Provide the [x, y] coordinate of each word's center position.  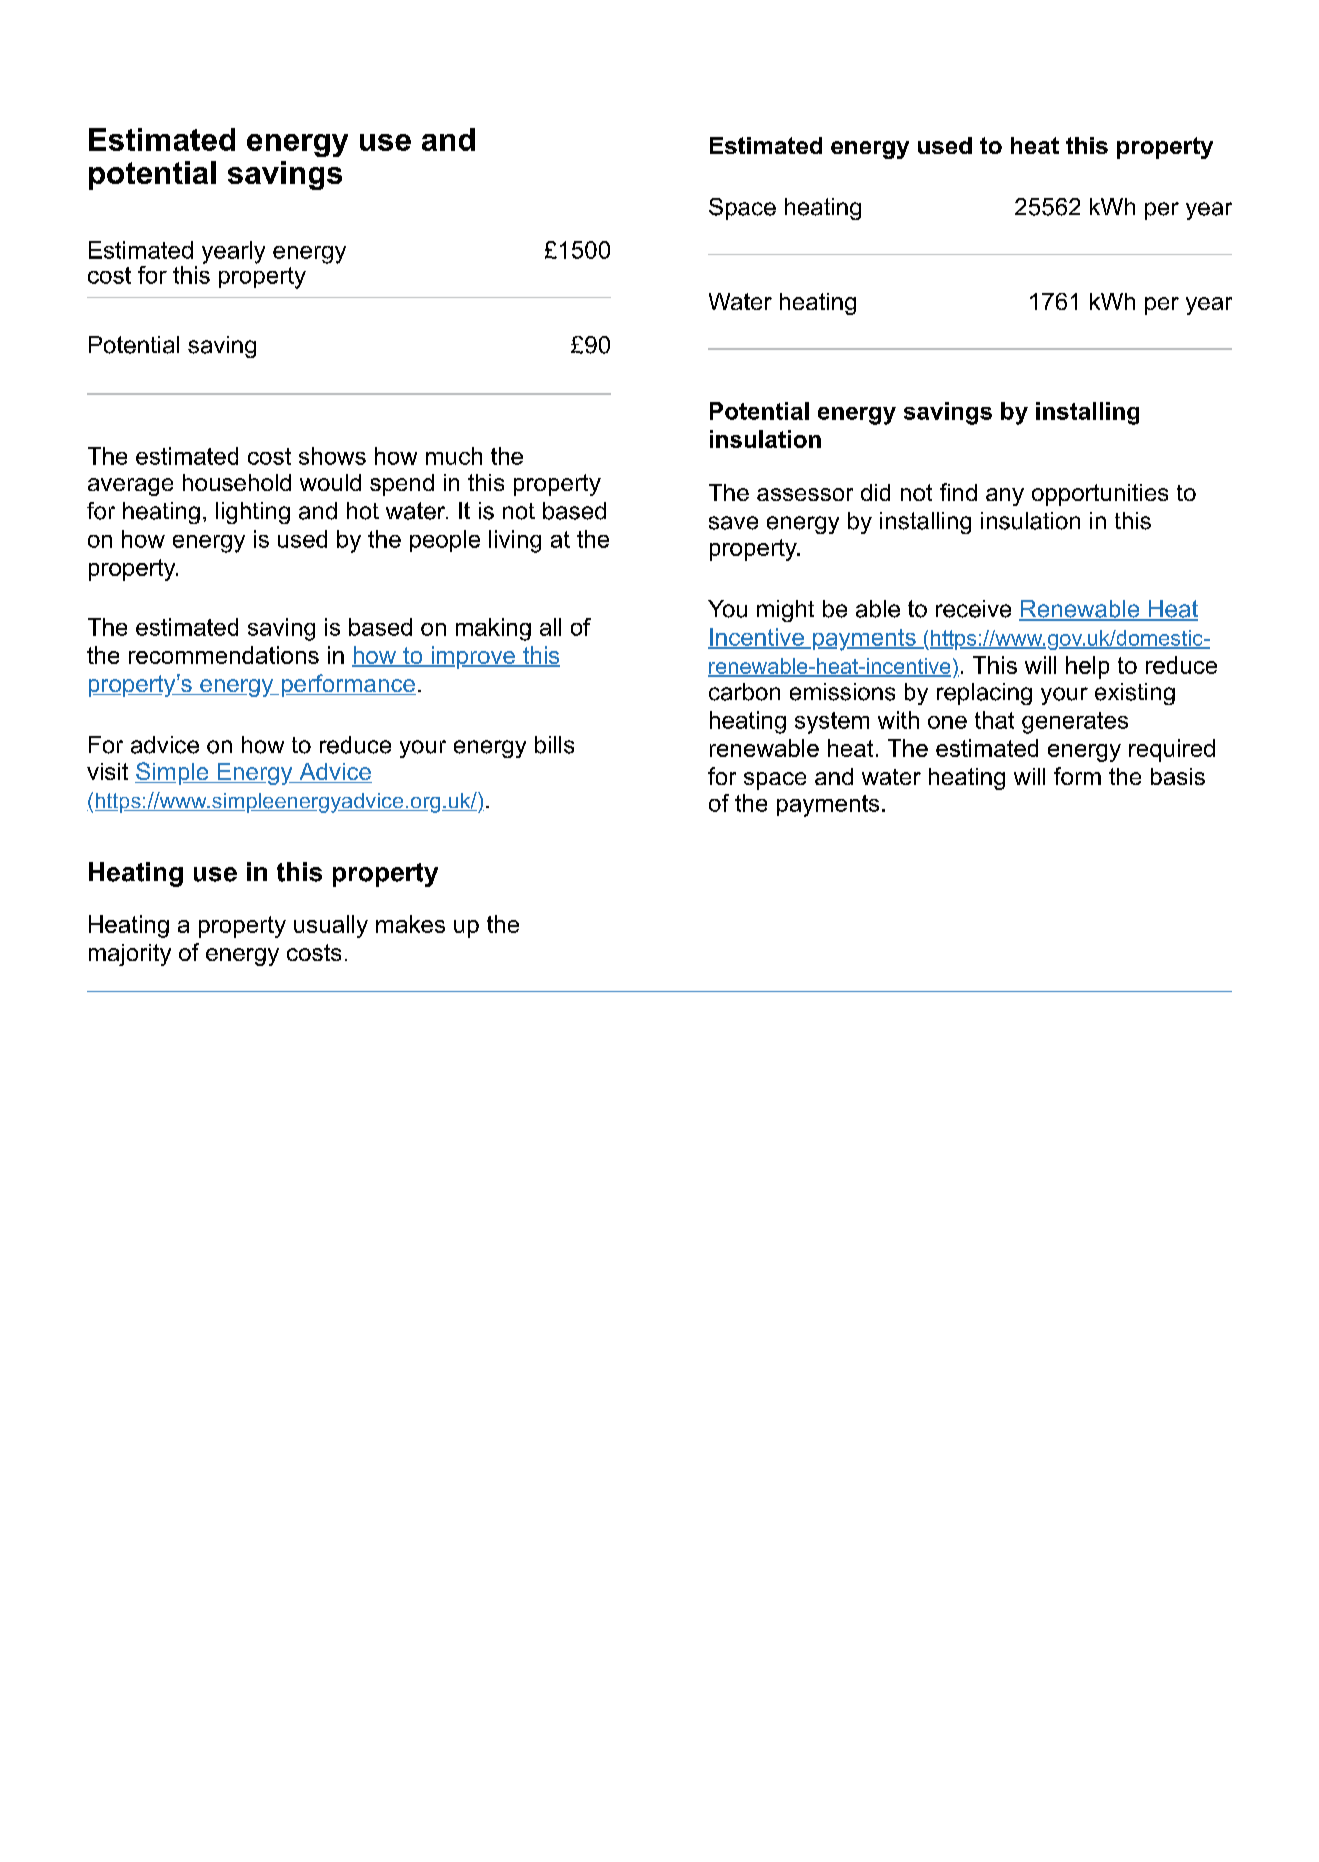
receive [973, 609]
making [493, 629]
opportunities [1100, 495]
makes [410, 924]
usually [331, 926]
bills [554, 745]
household [237, 482]
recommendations [224, 655]
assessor [805, 494]
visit [107, 771]
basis [1178, 776]
